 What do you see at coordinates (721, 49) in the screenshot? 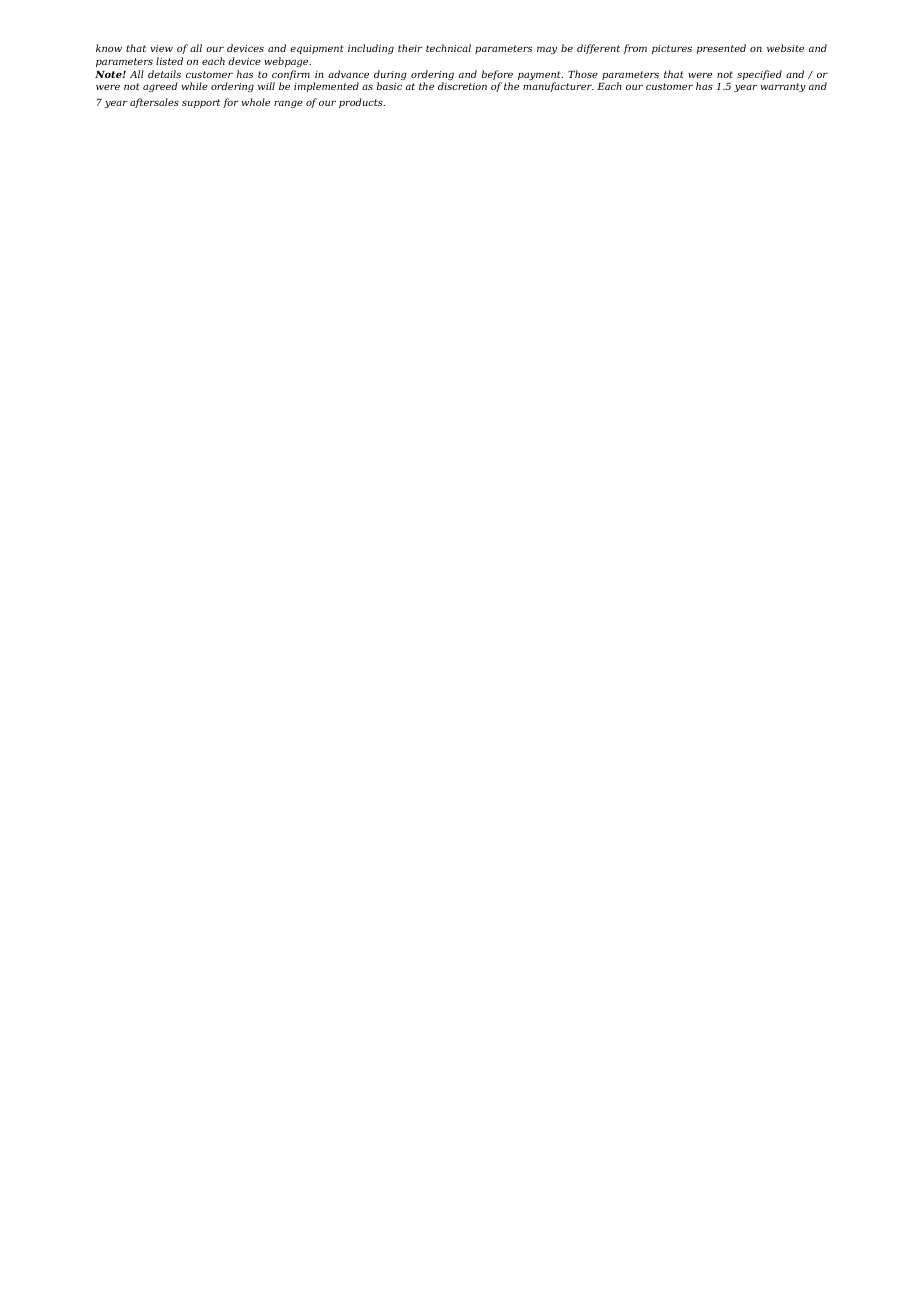
I see `presented` at bounding box center [721, 49].
